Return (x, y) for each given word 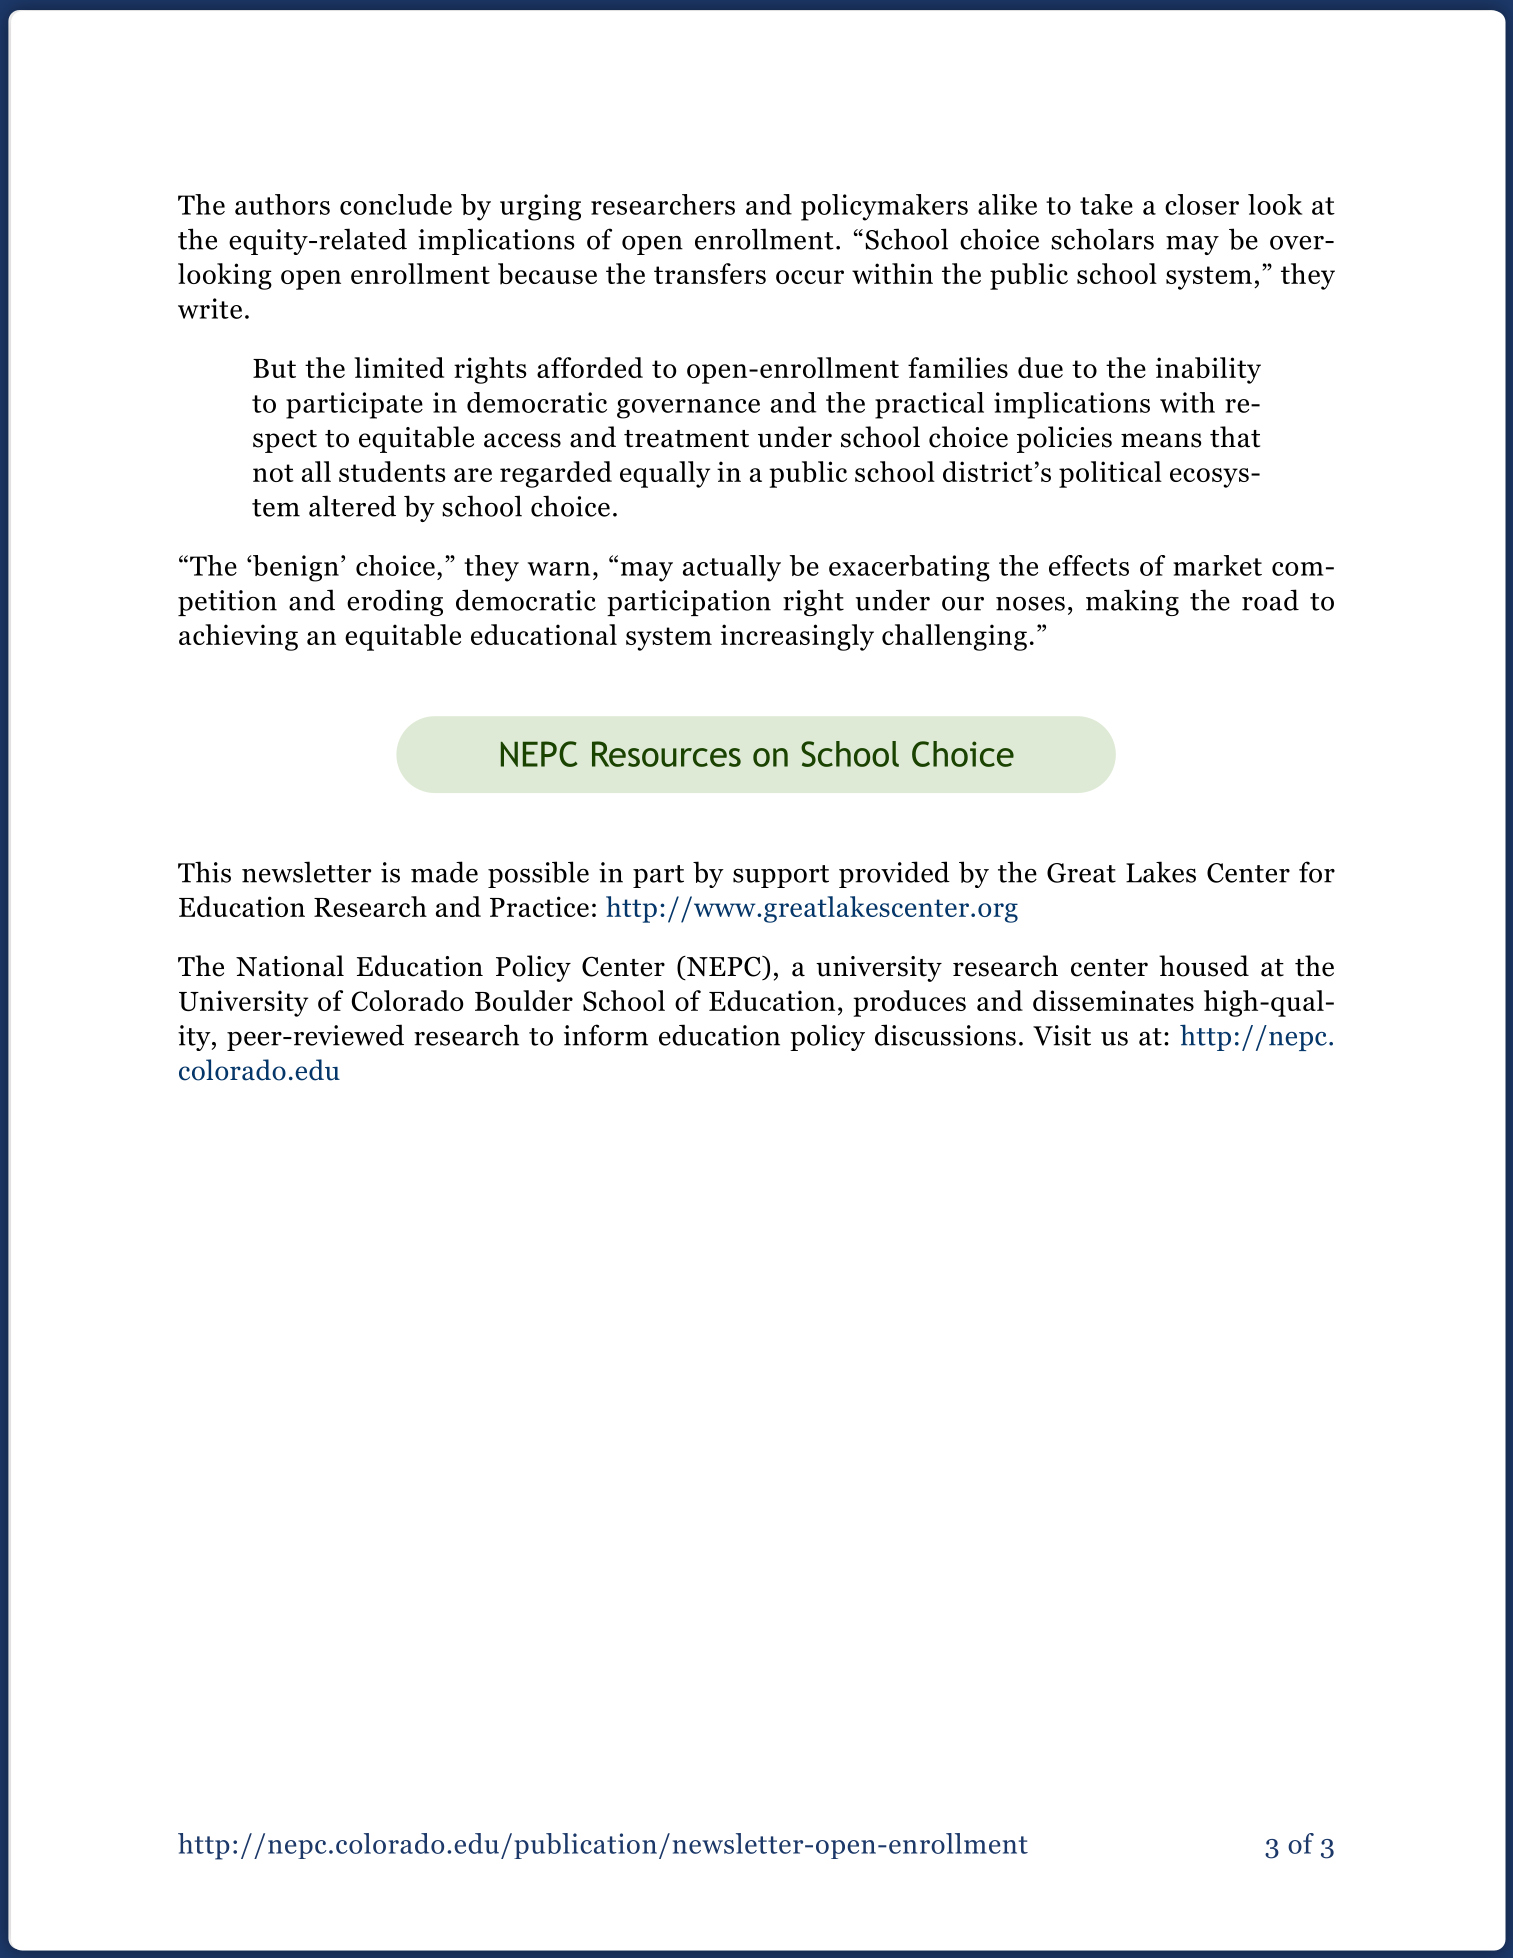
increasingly (797, 637)
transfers (710, 273)
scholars (1102, 239)
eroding (395, 602)
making (1132, 602)
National (290, 966)
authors (282, 204)
